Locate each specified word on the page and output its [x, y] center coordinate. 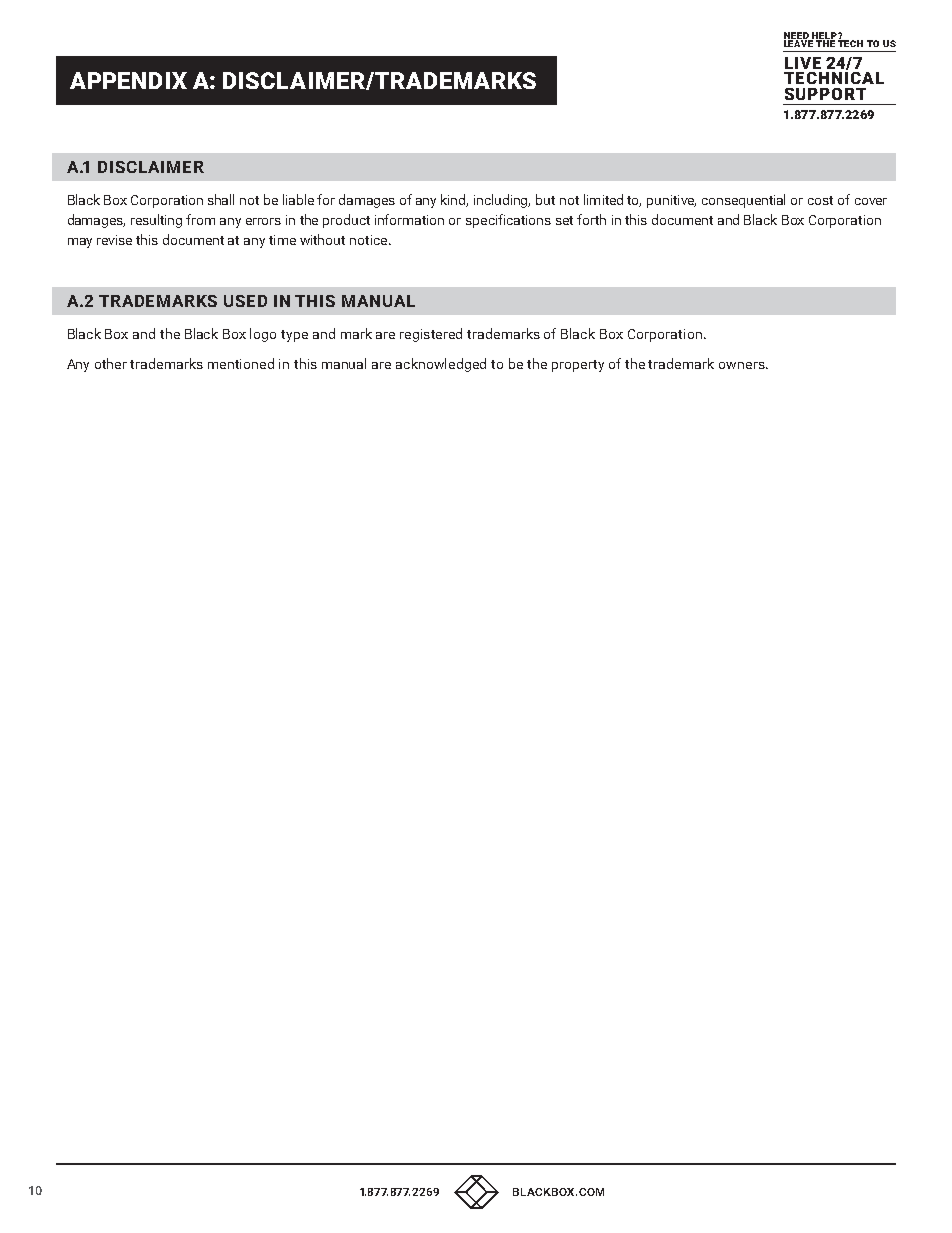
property [578, 366]
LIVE [803, 63]
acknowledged [441, 365]
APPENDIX [128, 80]
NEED [797, 36]
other [111, 363]
